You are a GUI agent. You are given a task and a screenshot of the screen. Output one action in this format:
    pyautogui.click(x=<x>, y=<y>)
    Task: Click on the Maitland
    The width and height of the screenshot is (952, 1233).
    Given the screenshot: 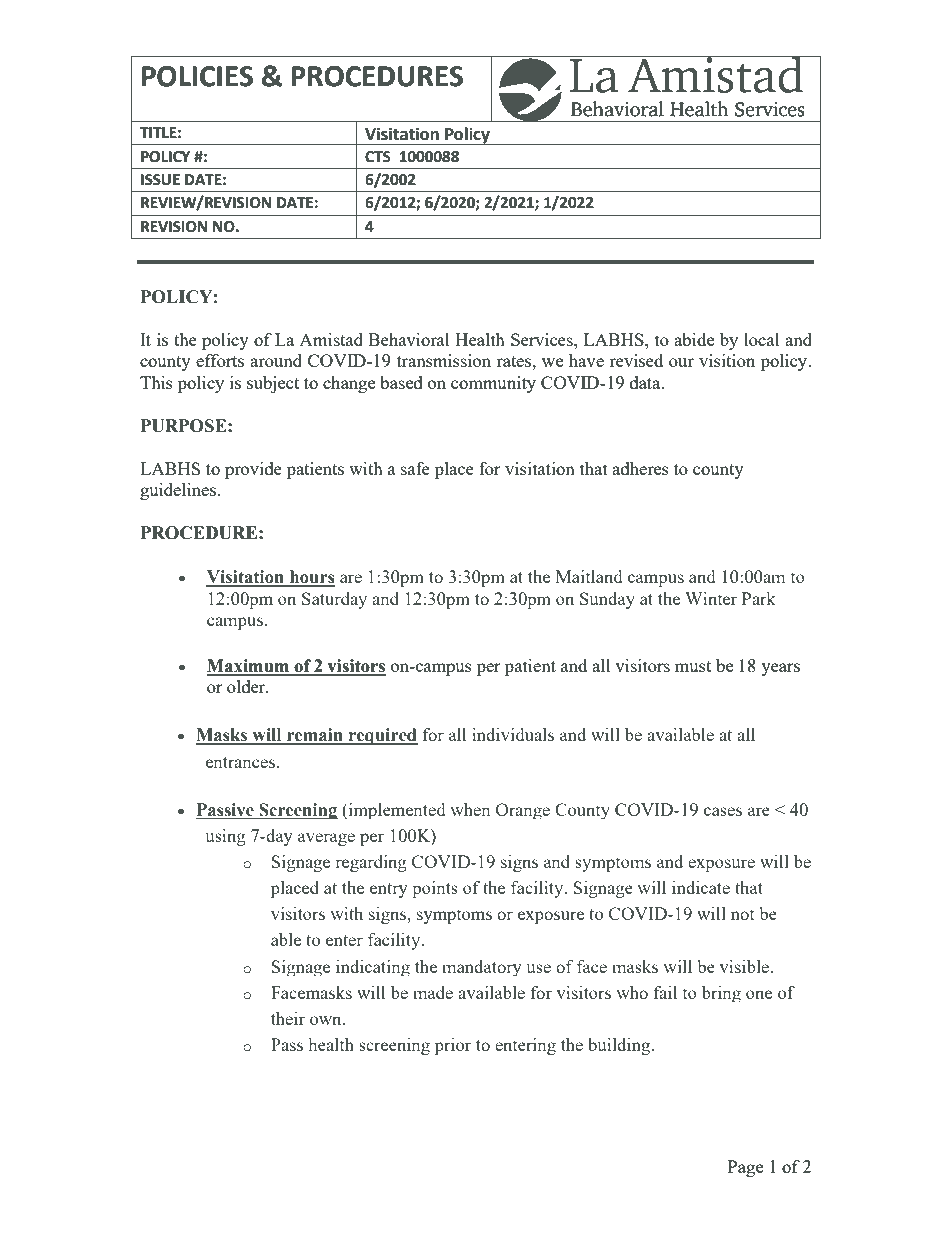 What is the action you would take?
    pyautogui.click(x=589, y=576)
